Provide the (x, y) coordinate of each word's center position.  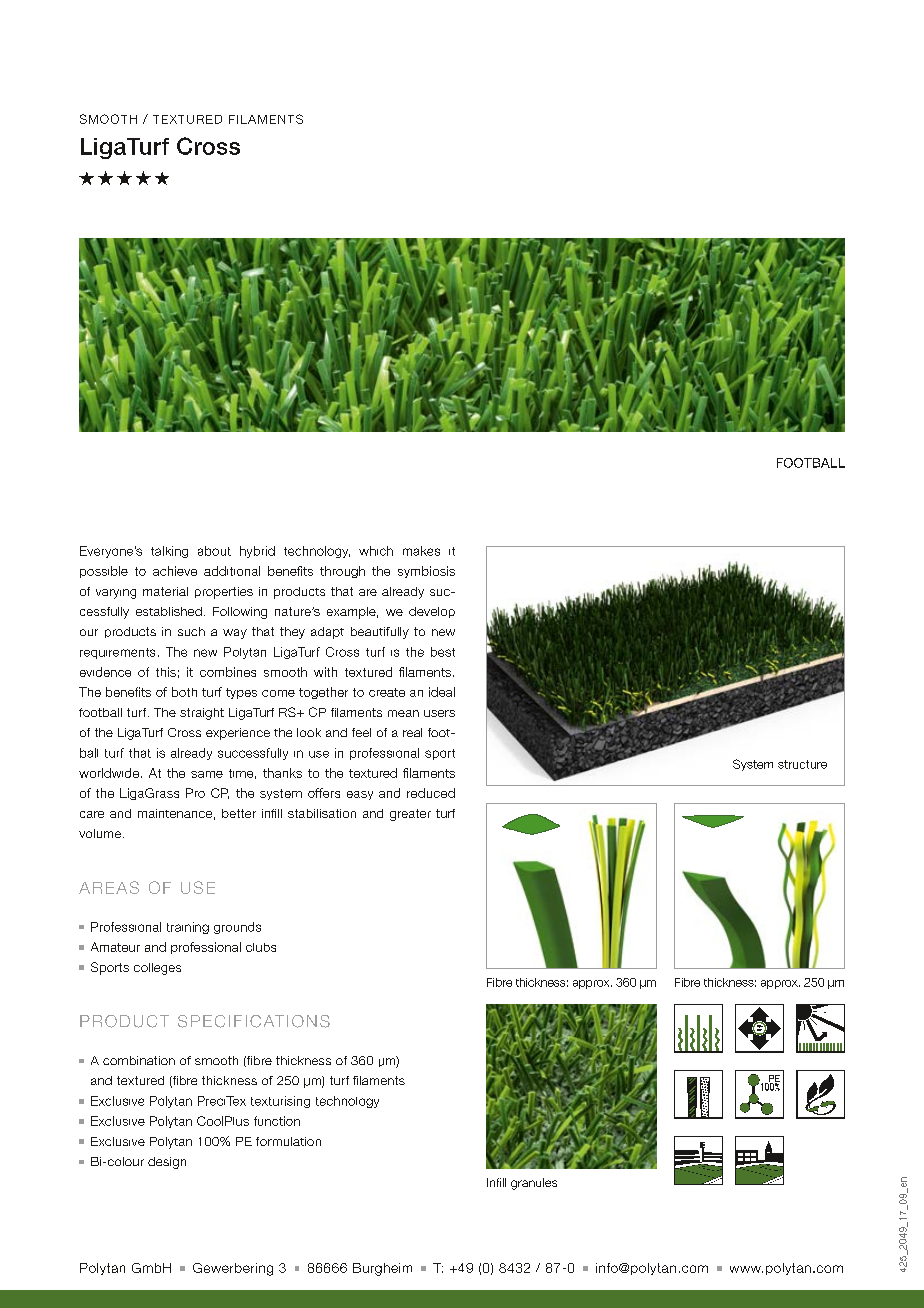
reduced (431, 793)
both (184, 692)
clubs (261, 947)
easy (360, 795)
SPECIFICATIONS (254, 1021)
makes (421, 551)
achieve (175, 571)
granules (534, 1184)
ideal (442, 692)
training (188, 928)
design (167, 1163)
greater (410, 815)
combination (139, 1060)
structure (802, 764)
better (239, 813)
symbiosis (426, 572)
